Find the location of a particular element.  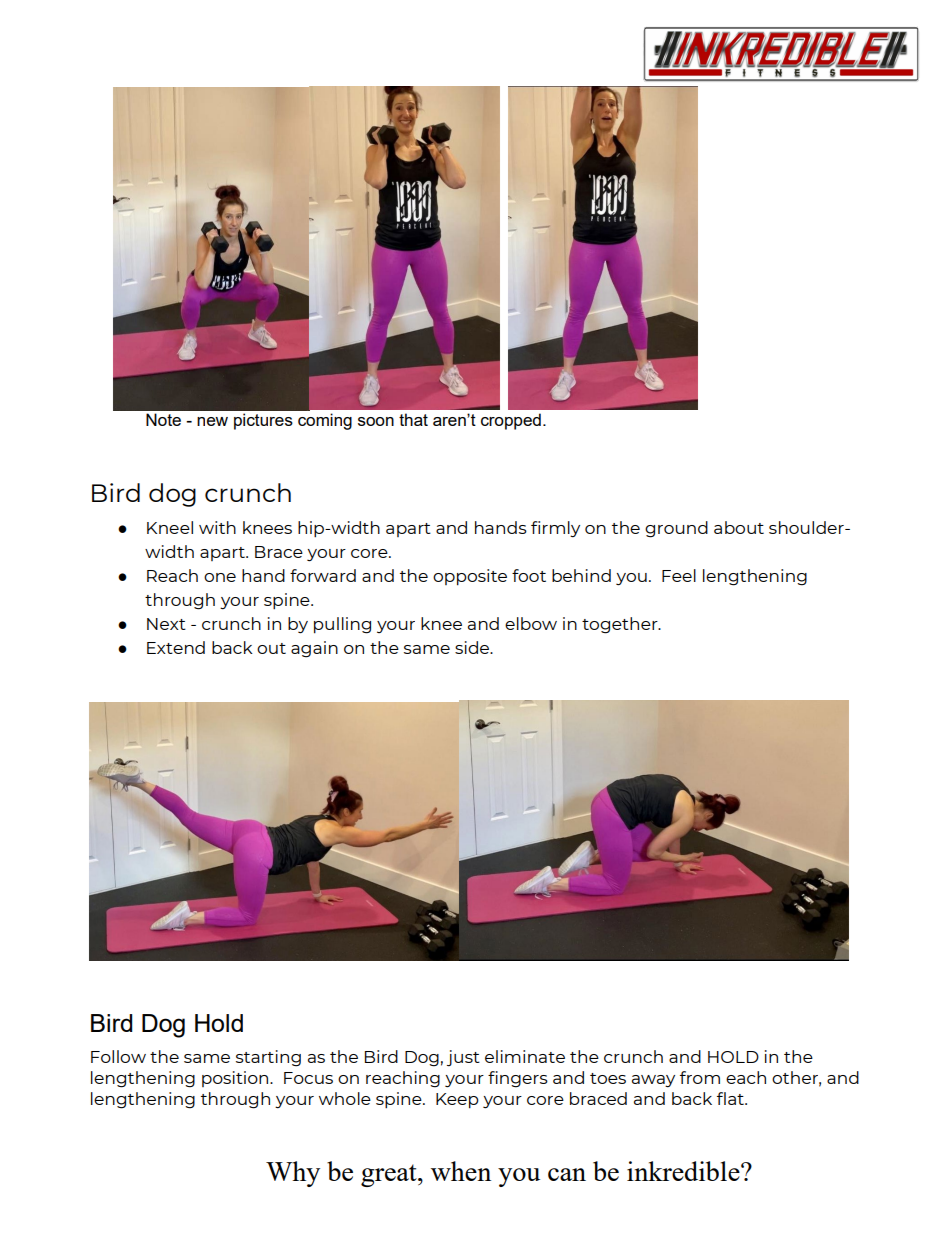

ground is located at coordinates (676, 529).
